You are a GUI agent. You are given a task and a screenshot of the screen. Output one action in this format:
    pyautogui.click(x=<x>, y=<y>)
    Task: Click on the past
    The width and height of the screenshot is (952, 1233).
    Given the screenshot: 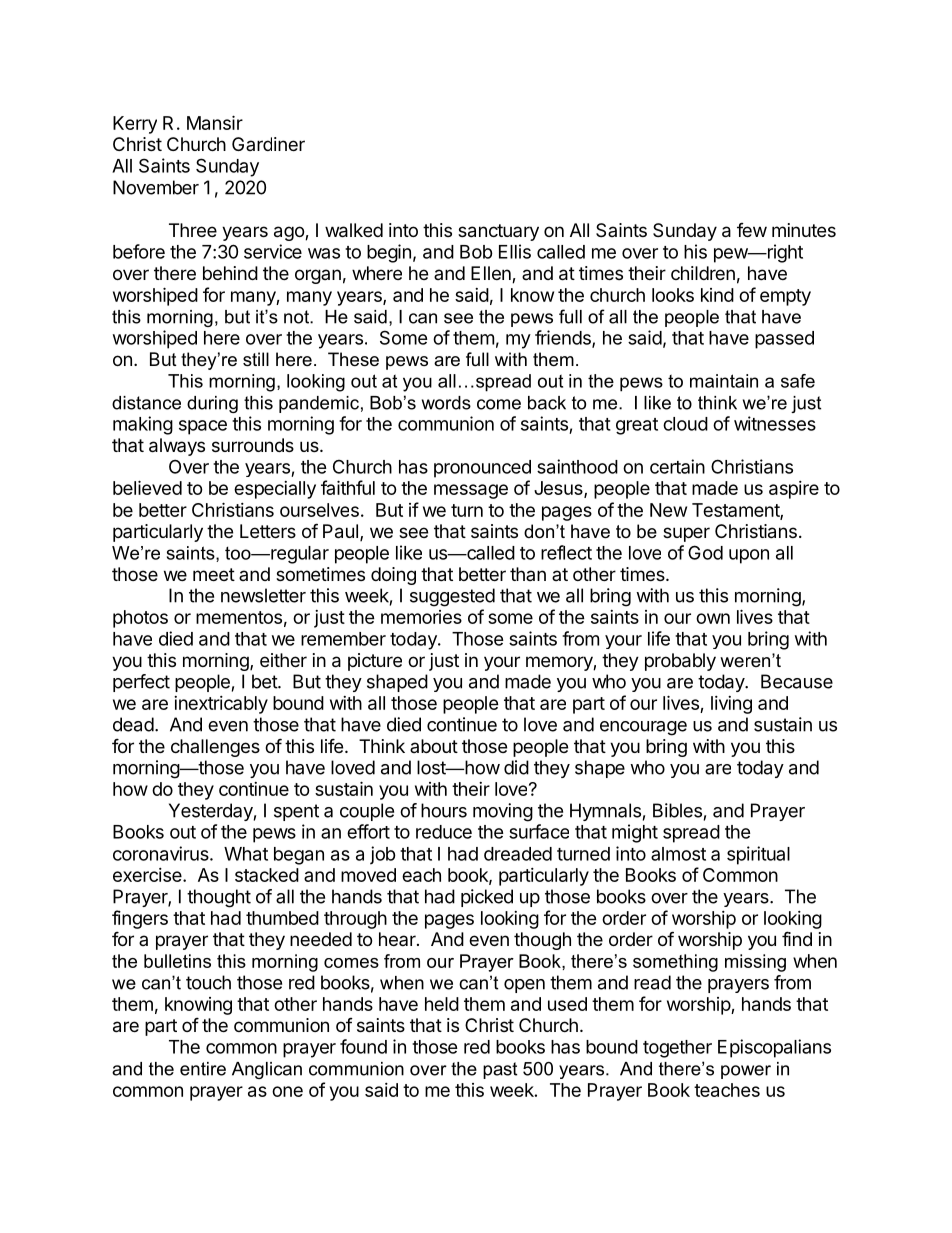 What is the action you would take?
    pyautogui.click(x=500, y=1070)
